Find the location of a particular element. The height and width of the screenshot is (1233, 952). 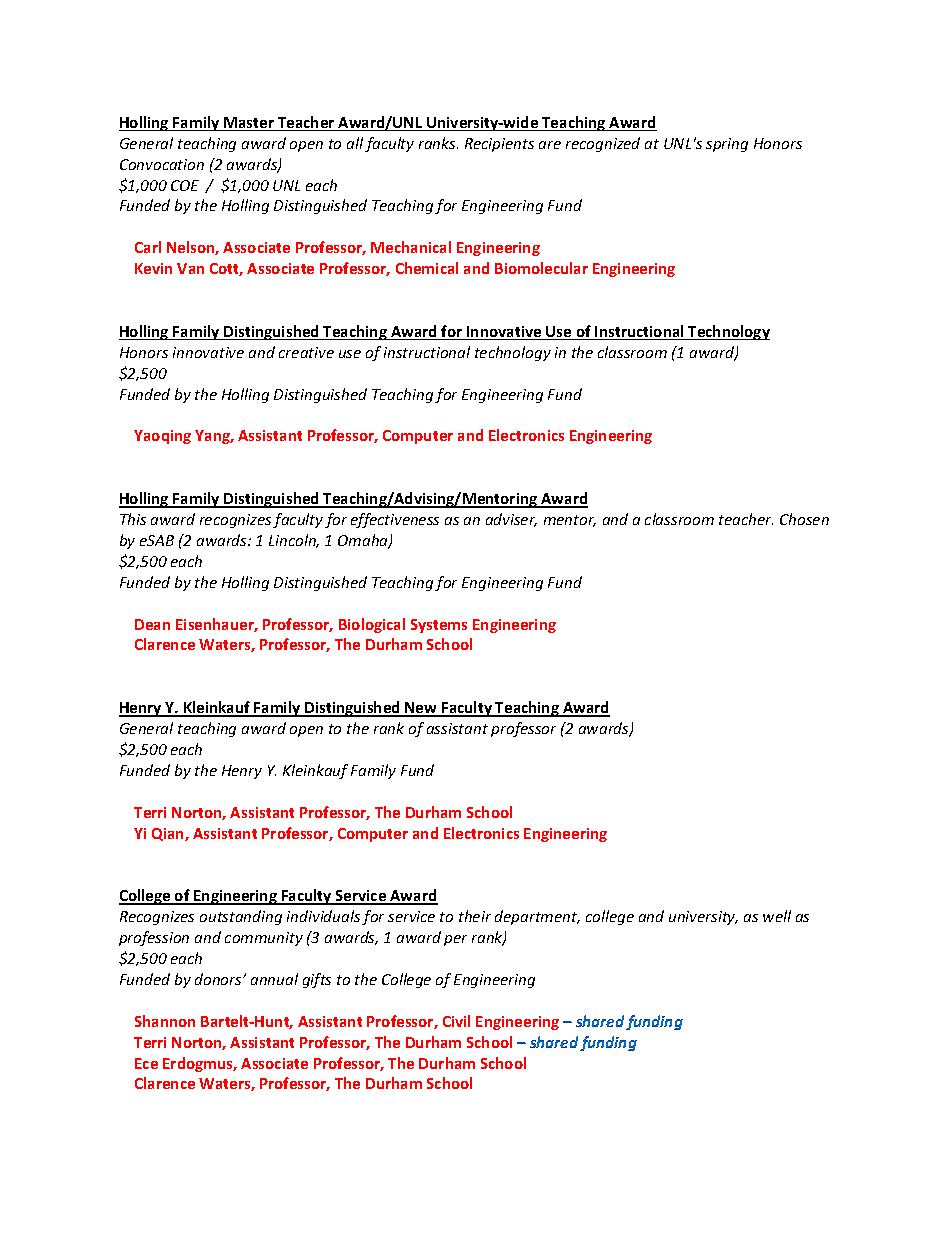

well is located at coordinates (777, 916).
